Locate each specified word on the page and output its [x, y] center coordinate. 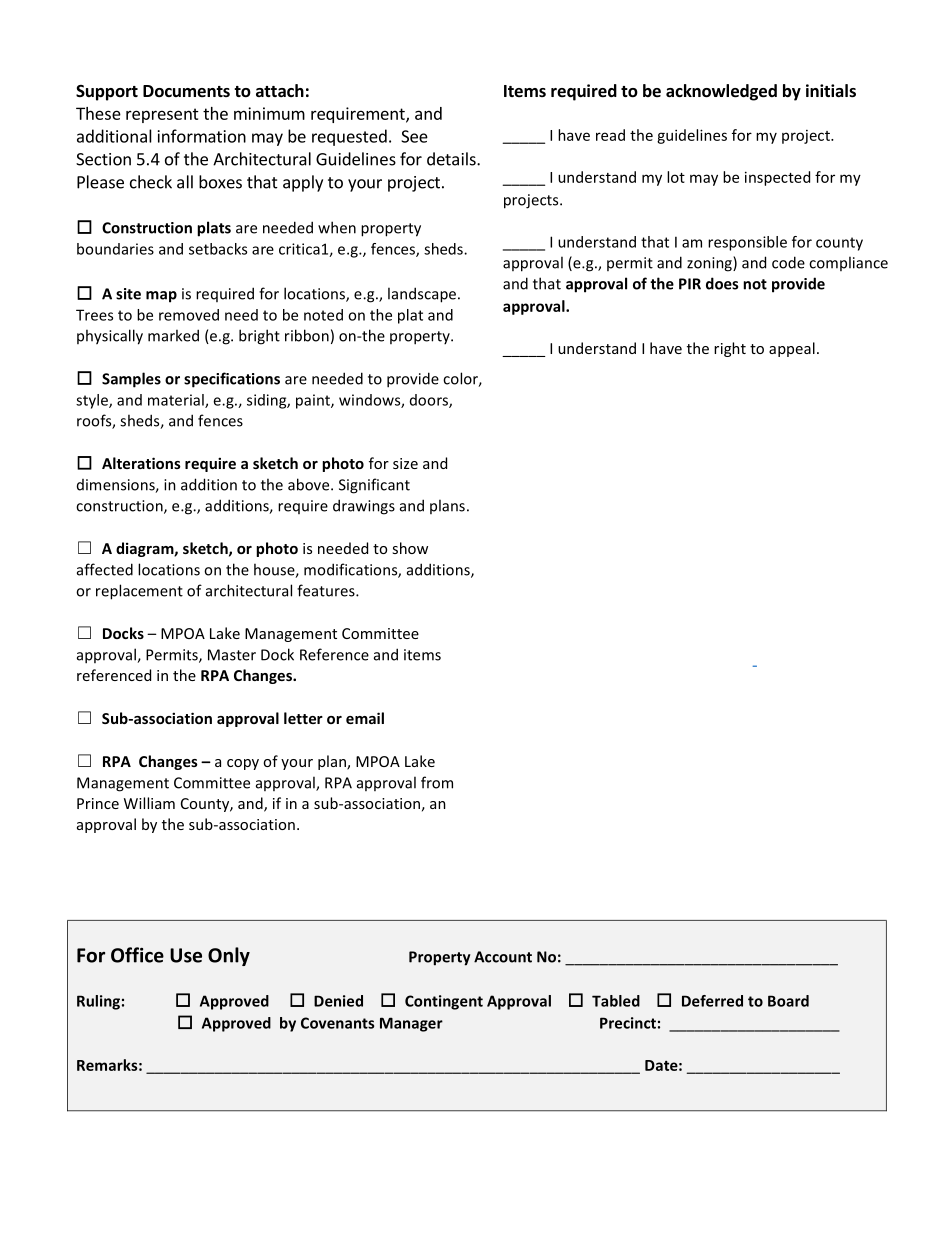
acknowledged [721, 92]
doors [430, 401]
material [177, 401]
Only [229, 956]
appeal [792, 349]
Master [232, 655]
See [414, 136]
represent [162, 115]
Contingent [444, 1002]
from [437, 782]
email [365, 718]
